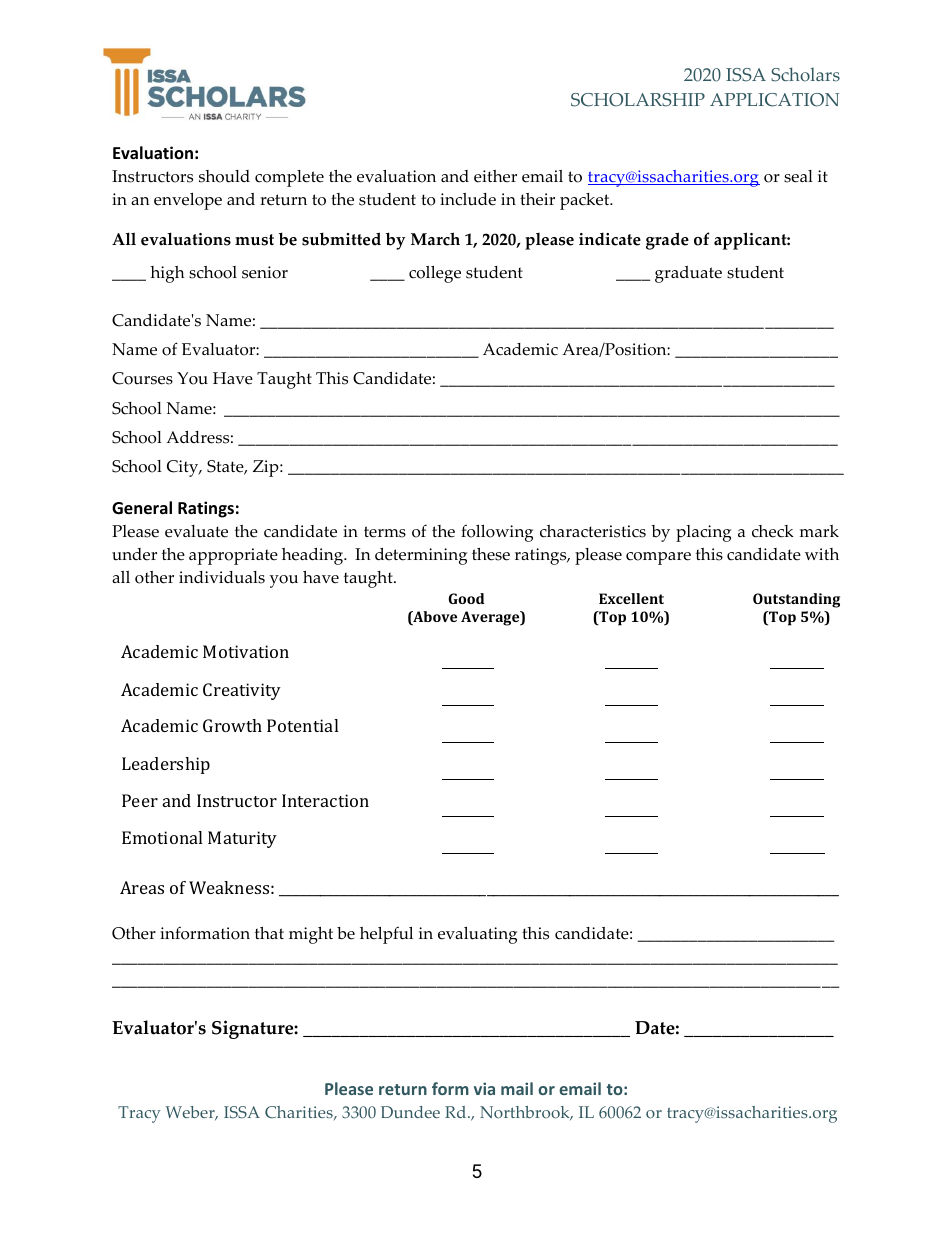  I want to click on via, so click(484, 1088).
